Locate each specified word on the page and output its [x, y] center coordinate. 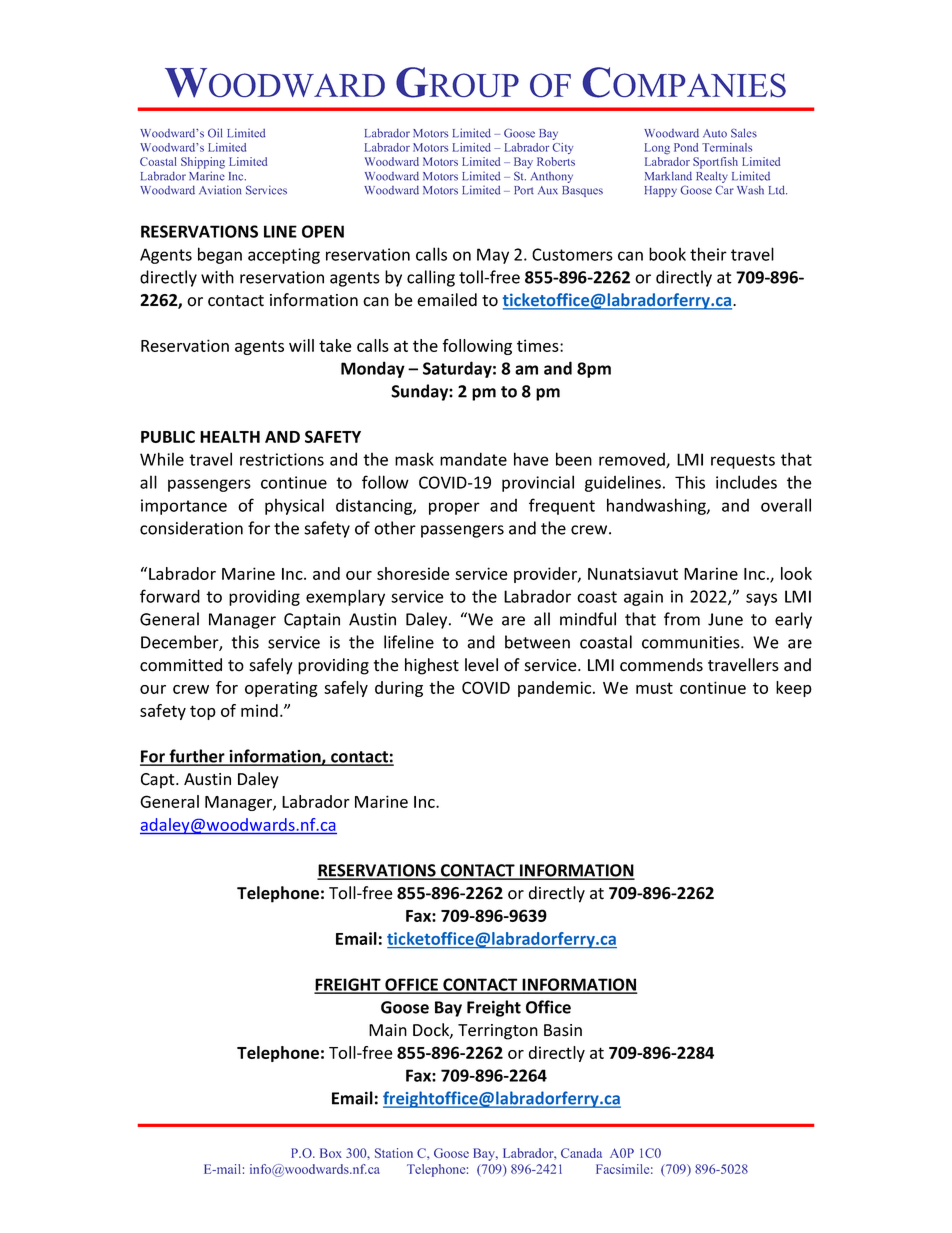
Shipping [203, 163]
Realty [712, 177]
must [654, 688]
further [197, 757]
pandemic [556, 689]
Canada [581, 1153]
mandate [473, 459]
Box [331, 1153]
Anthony [552, 177]
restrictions [282, 459]
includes [746, 482]
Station [394, 1153]
